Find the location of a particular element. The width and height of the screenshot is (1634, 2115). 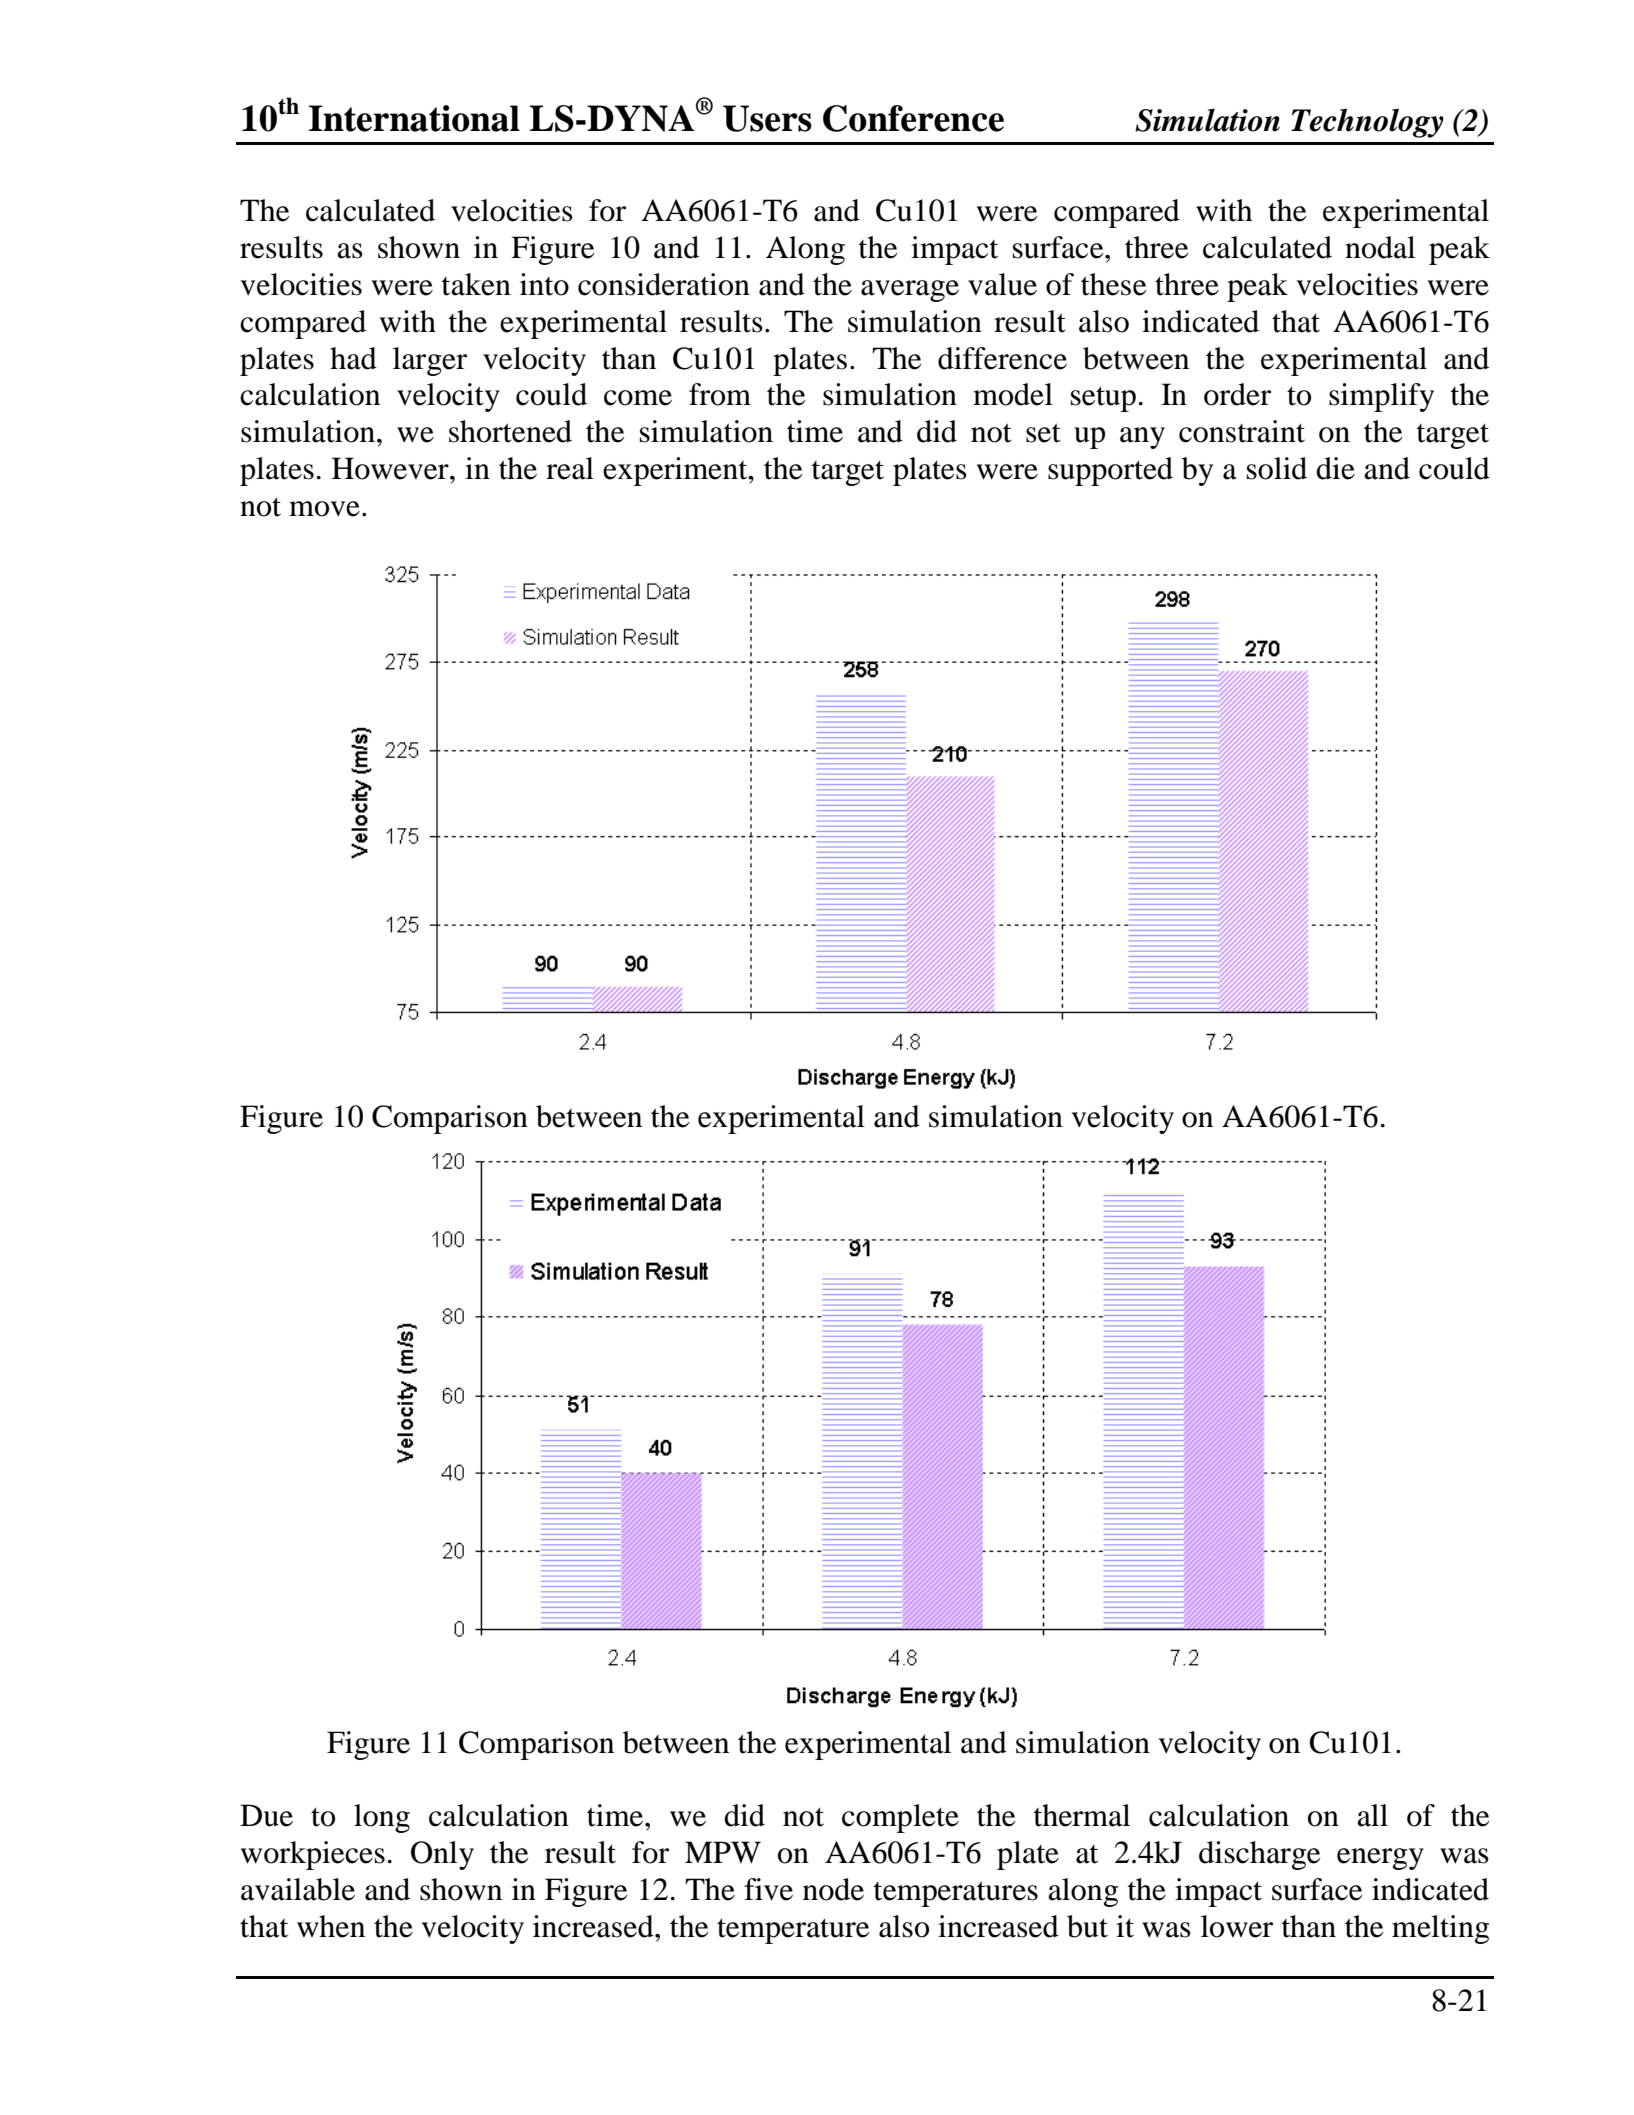

Only is located at coordinates (442, 1855).
